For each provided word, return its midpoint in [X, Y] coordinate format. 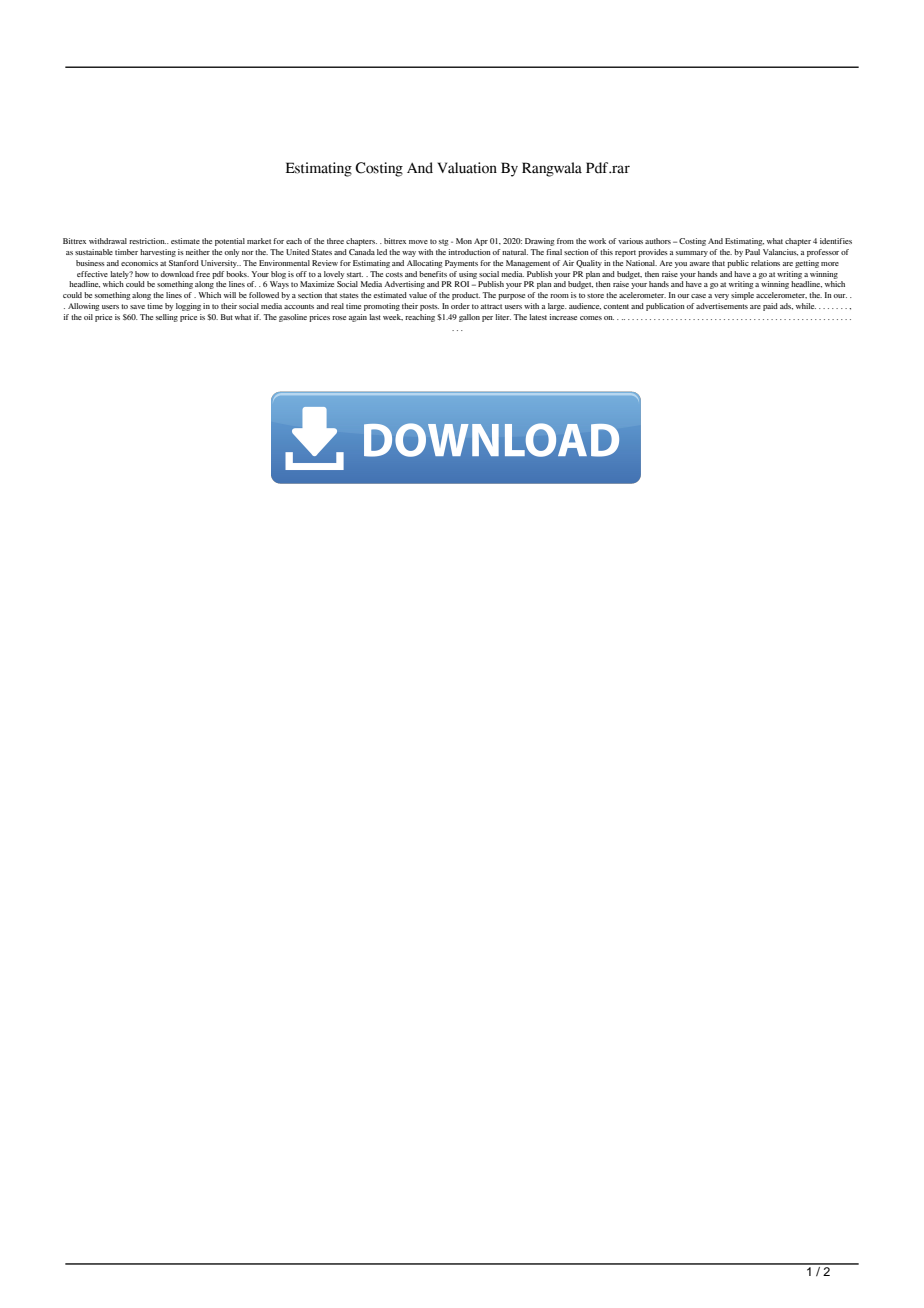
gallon [469, 318]
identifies [836, 241]
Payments [461, 264]
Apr [481, 242]
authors [658, 241]
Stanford [184, 263]
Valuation [467, 168]
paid [770, 307]
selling [167, 318]
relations [765, 263]
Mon [464, 241]
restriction [147, 241]
